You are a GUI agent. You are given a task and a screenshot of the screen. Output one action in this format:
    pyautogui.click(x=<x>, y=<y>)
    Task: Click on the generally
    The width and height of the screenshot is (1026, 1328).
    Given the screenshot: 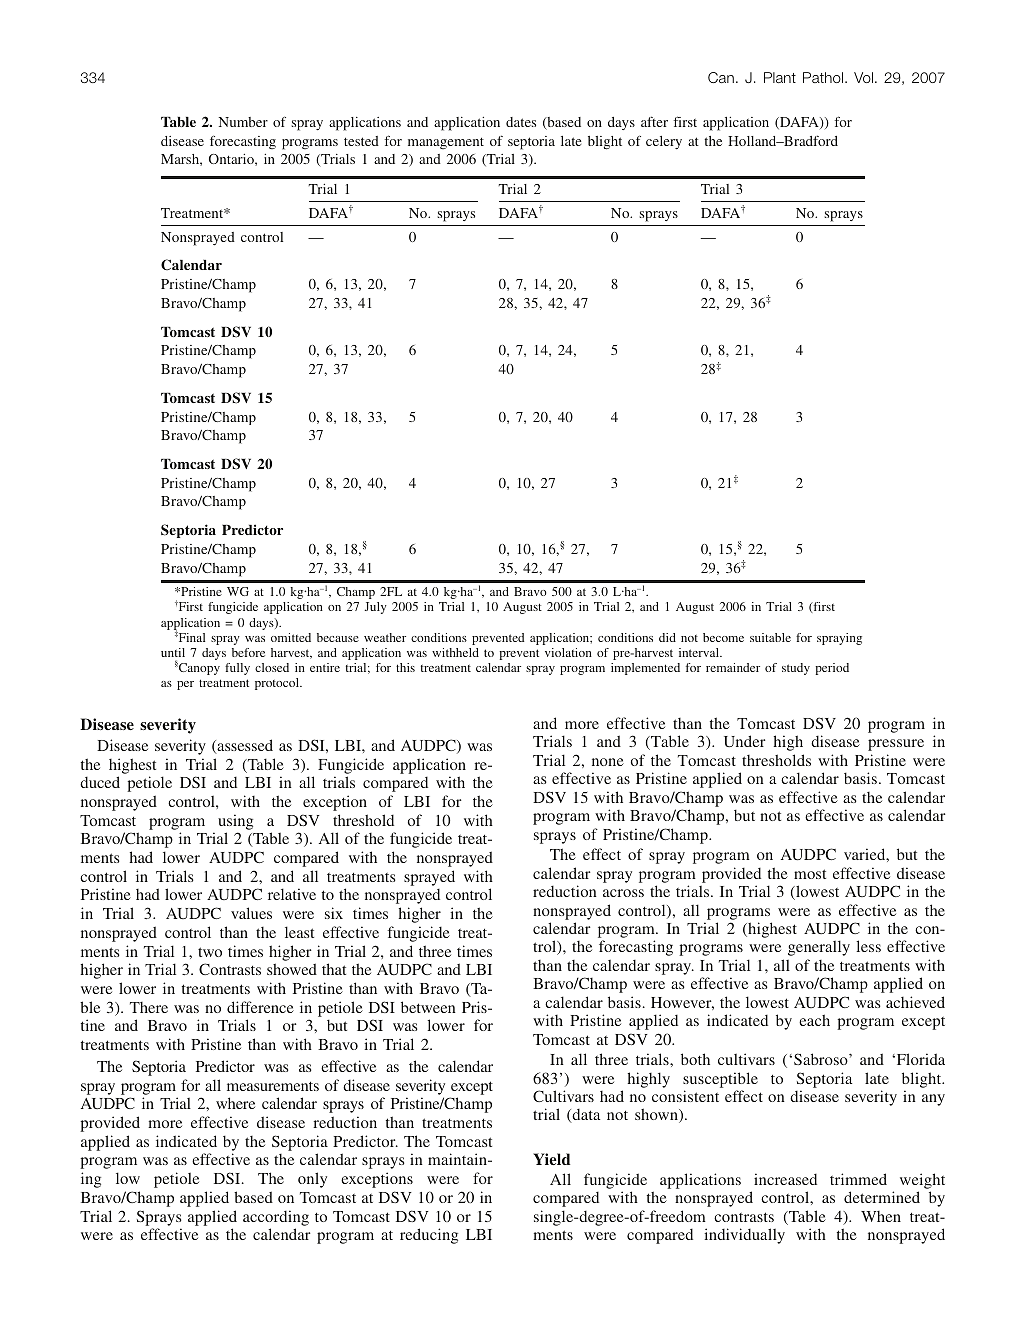 What is the action you would take?
    pyautogui.click(x=819, y=948)
